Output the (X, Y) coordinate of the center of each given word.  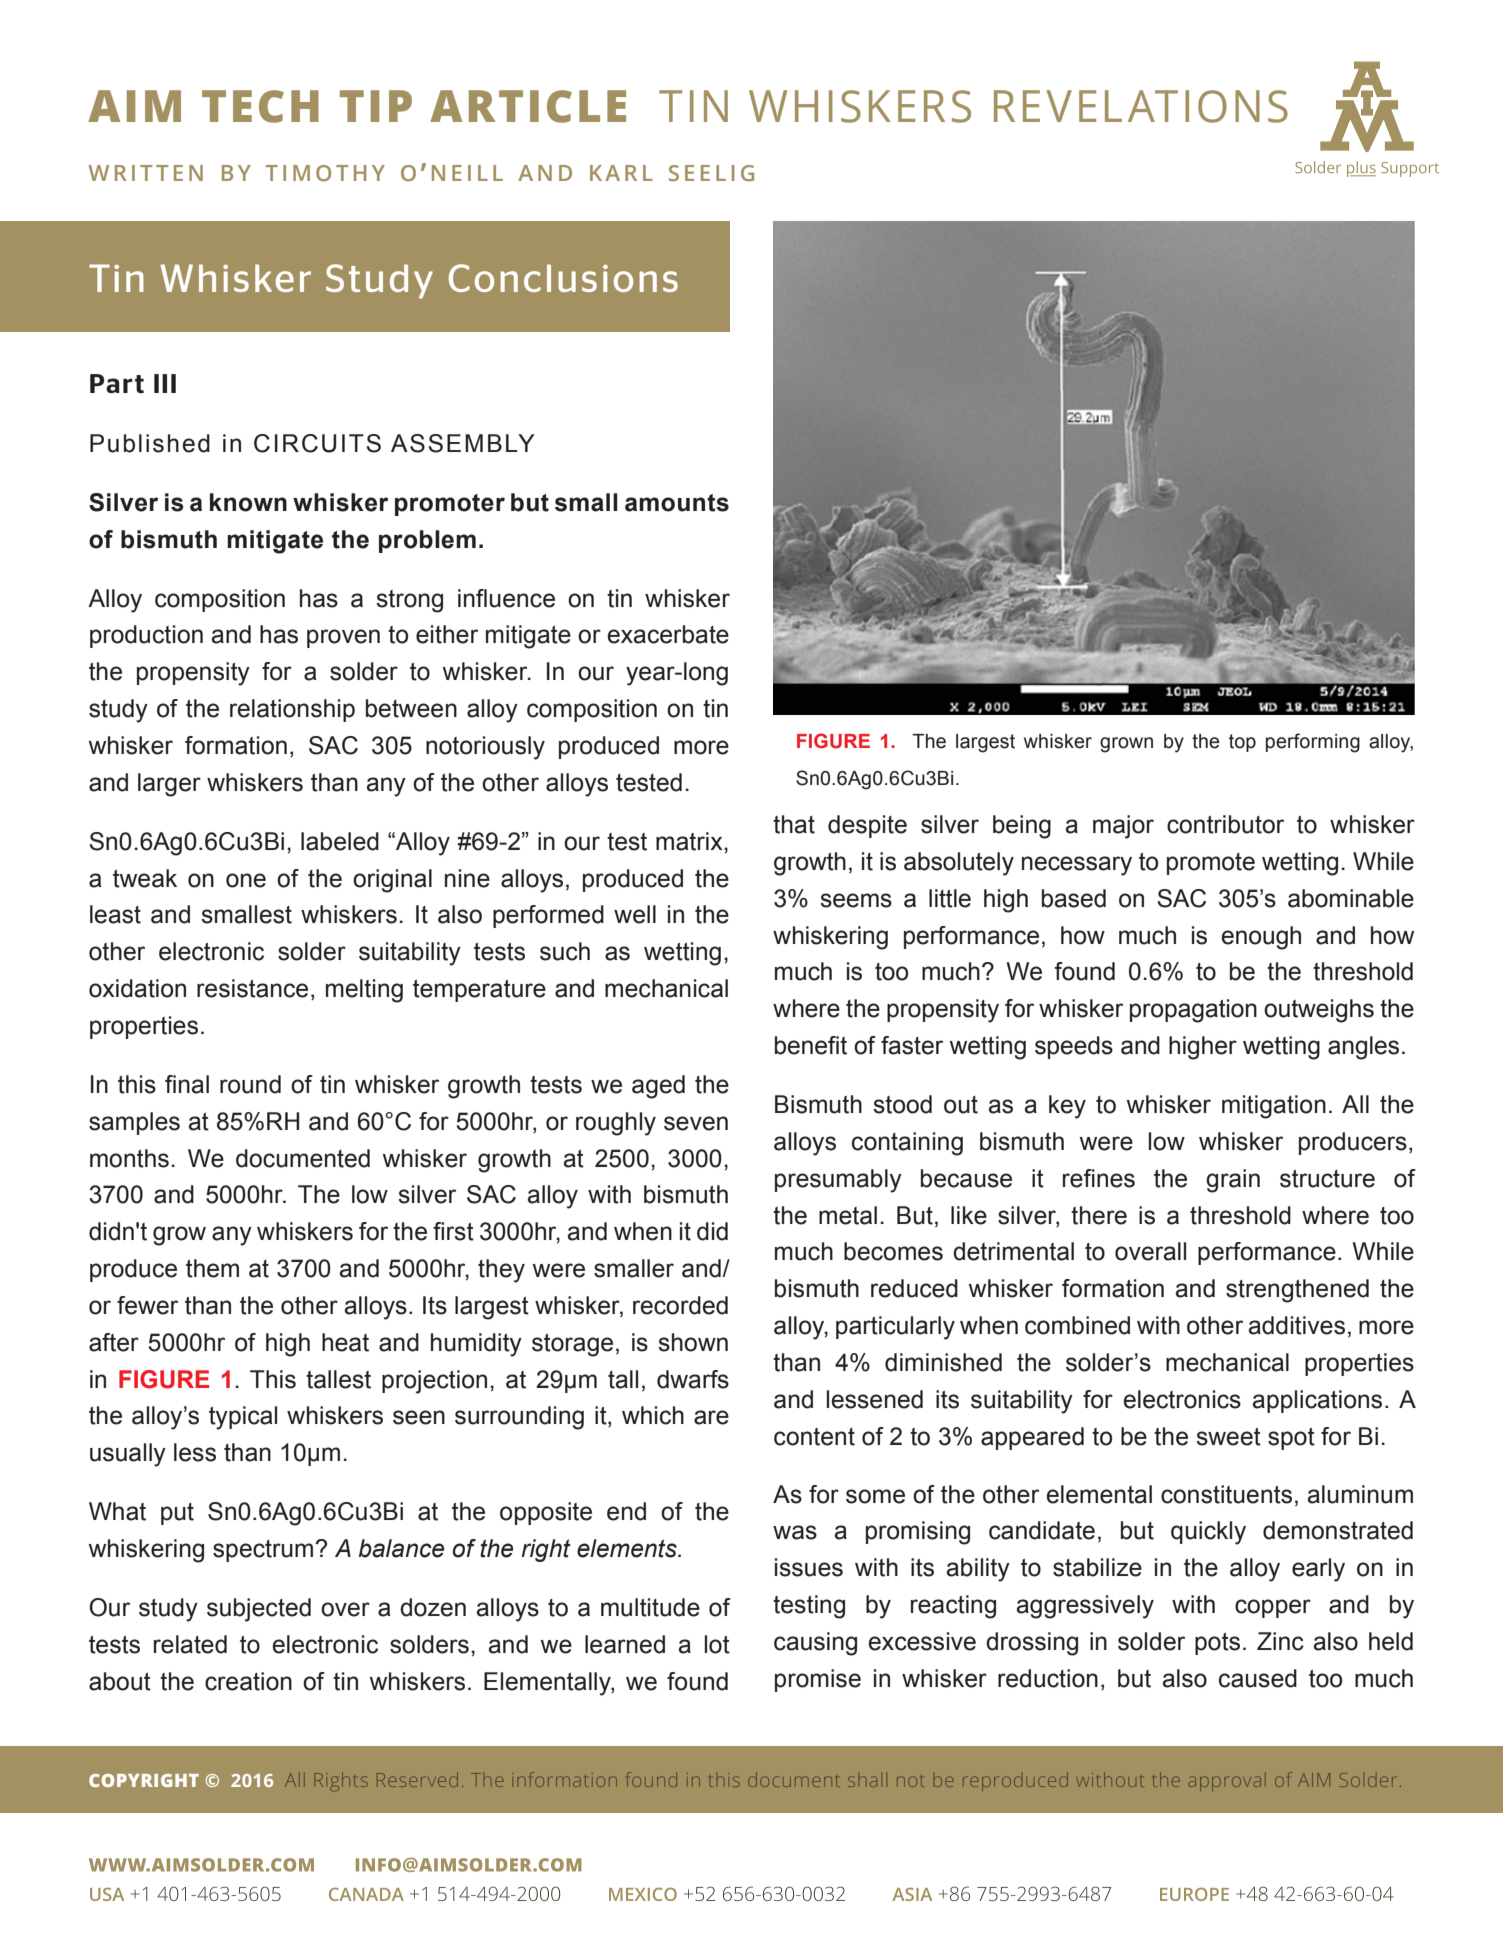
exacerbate (668, 634)
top (1242, 743)
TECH (260, 106)
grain (1233, 1181)
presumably (838, 1181)
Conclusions (563, 278)
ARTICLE (528, 106)
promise (818, 1680)
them (212, 1268)
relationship (292, 710)
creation (248, 1681)
